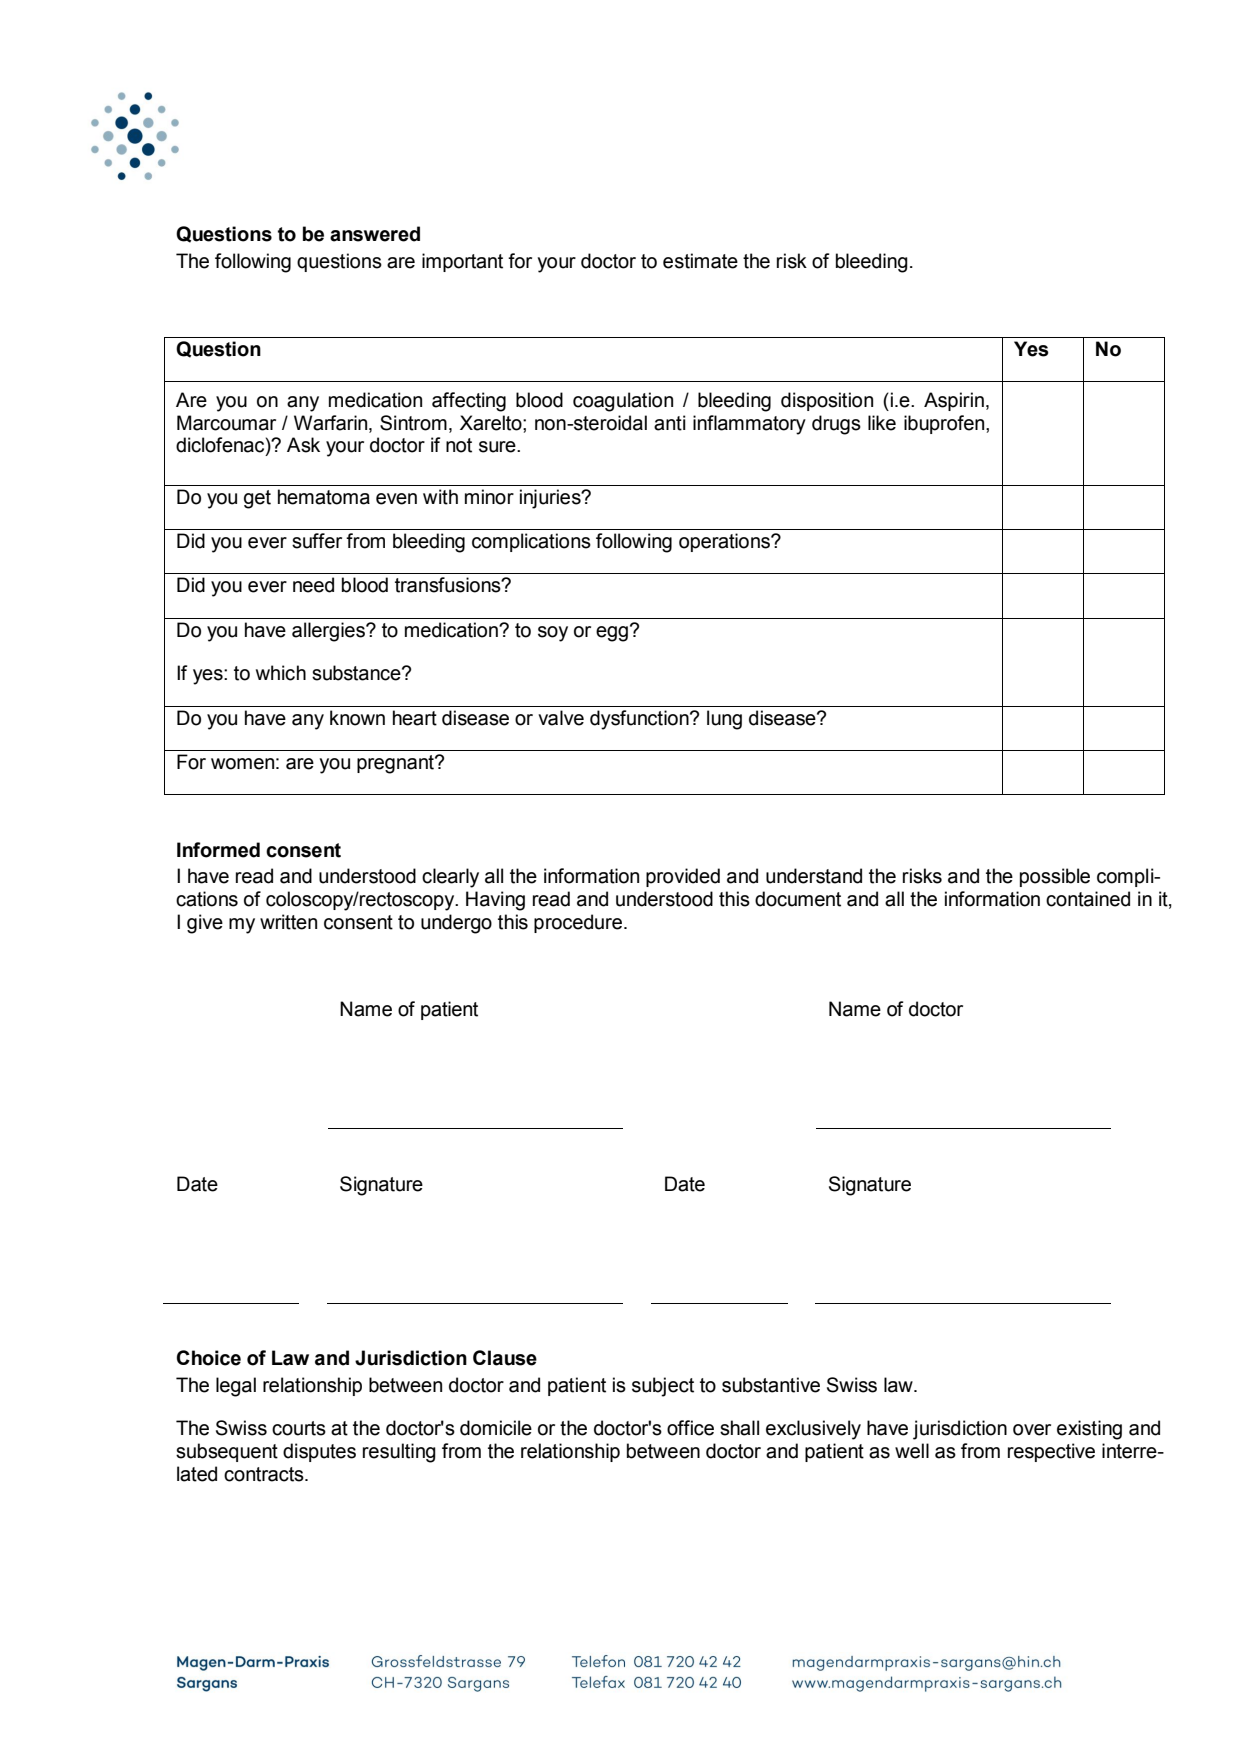  Describe the element at coordinates (299, 1428) in the document. I see `courts` at that location.
